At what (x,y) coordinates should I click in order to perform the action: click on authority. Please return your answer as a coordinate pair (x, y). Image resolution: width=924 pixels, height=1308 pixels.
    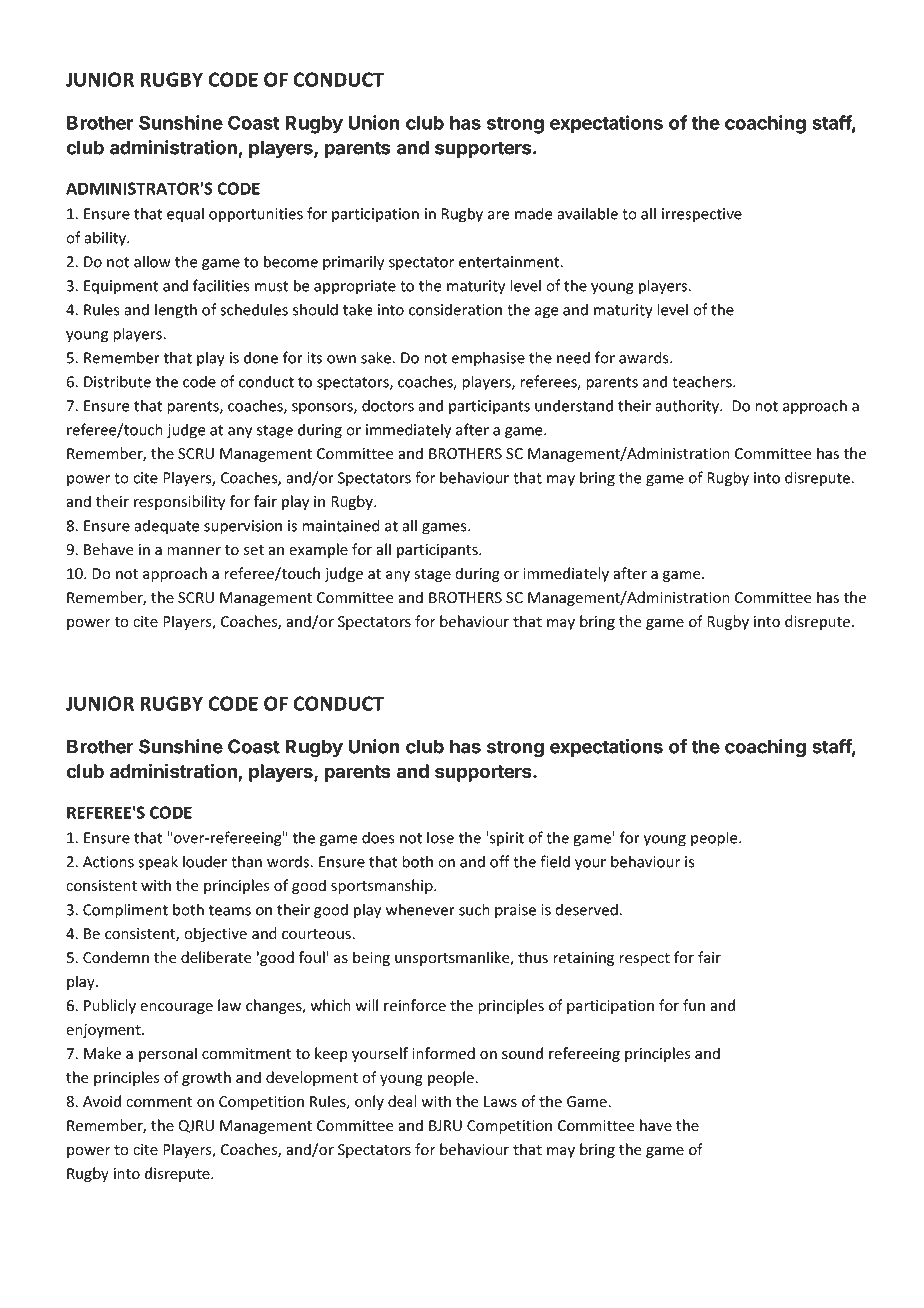
    Looking at the image, I should click on (688, 407).
